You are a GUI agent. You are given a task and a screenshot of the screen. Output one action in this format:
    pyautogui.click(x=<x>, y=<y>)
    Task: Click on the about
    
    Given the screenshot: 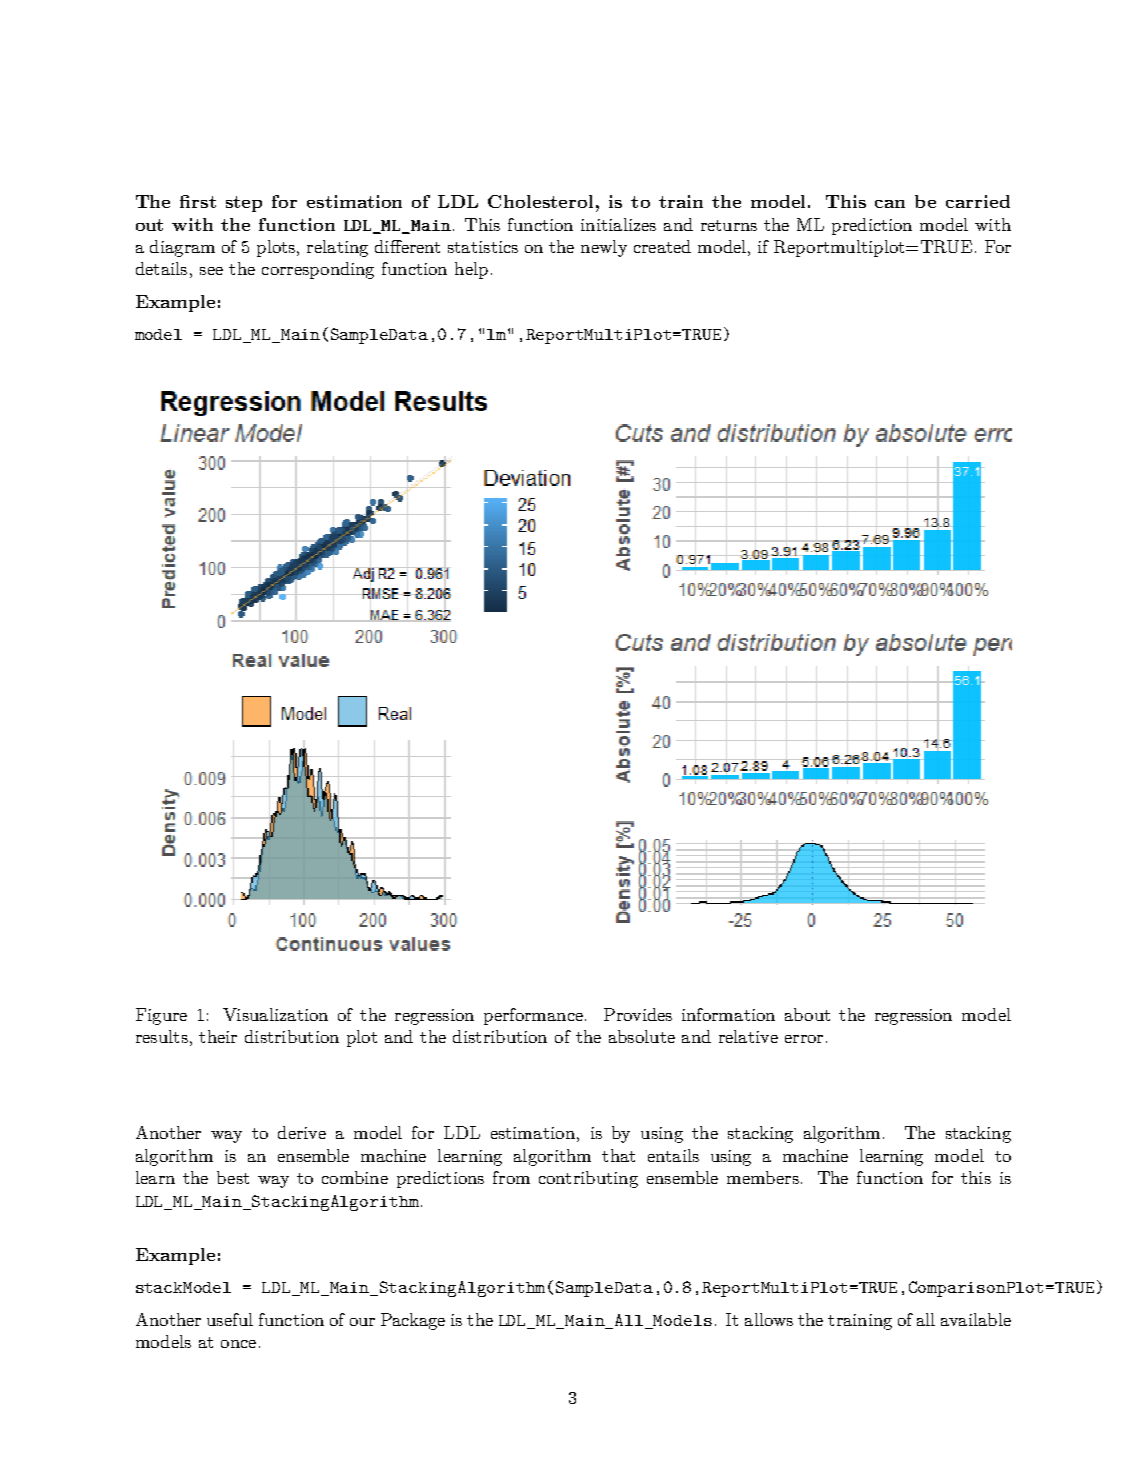 What is the action you would take?
    pyautogui.click(x=807, y=1014)
